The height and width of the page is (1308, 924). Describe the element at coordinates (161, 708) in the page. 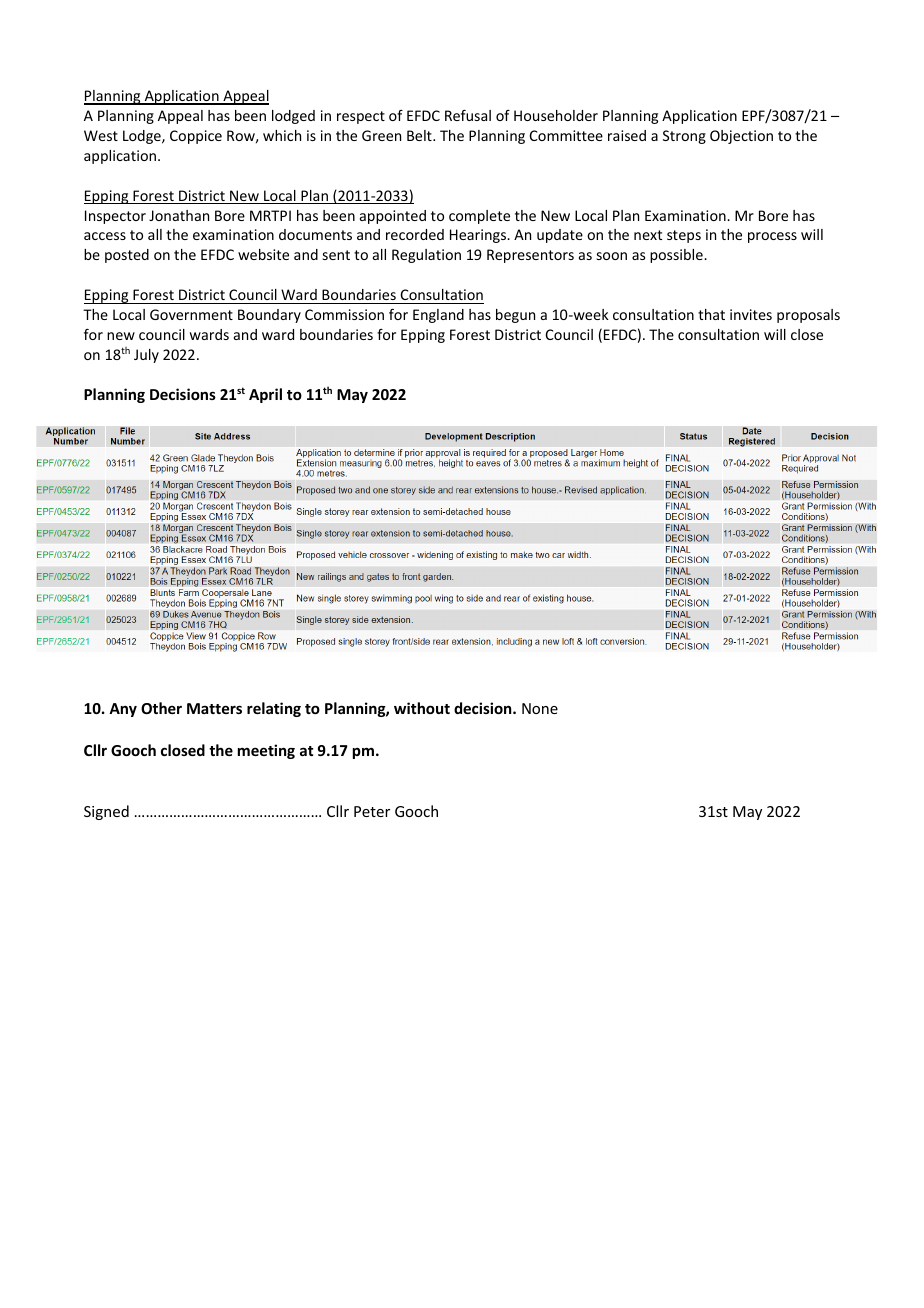

I see `Other` at that location.
